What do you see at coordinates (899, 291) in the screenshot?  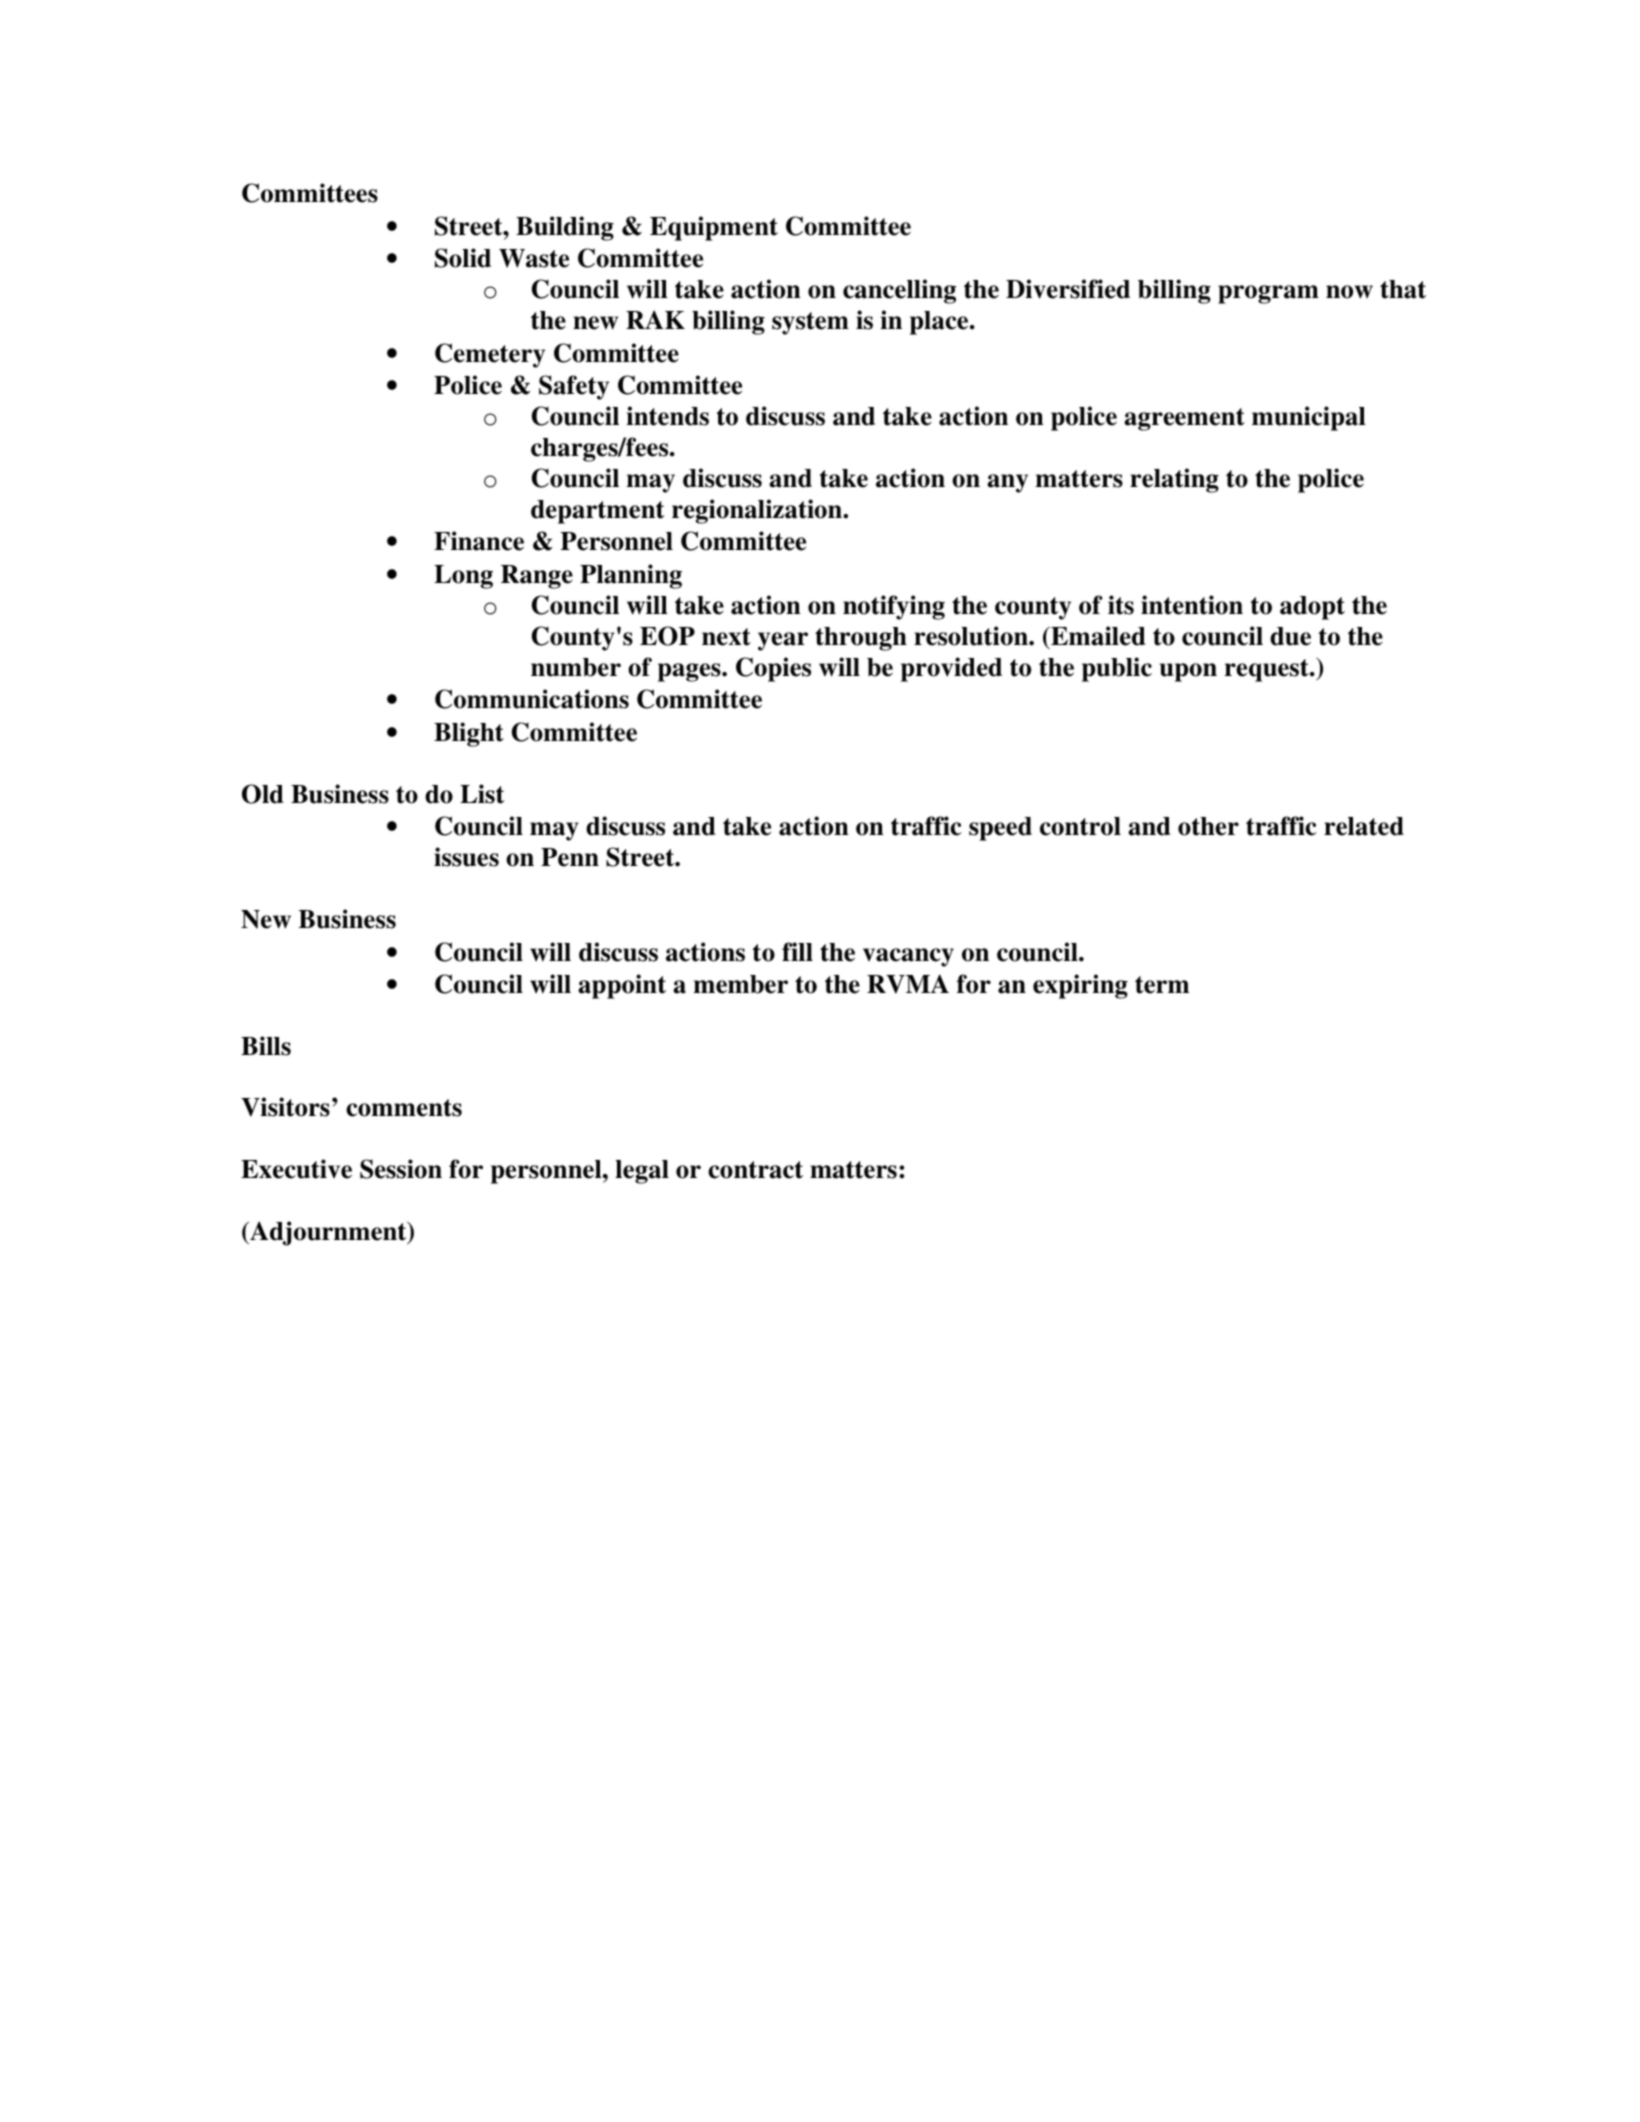 I see `cancelling` at bounding box center [899, 291].
